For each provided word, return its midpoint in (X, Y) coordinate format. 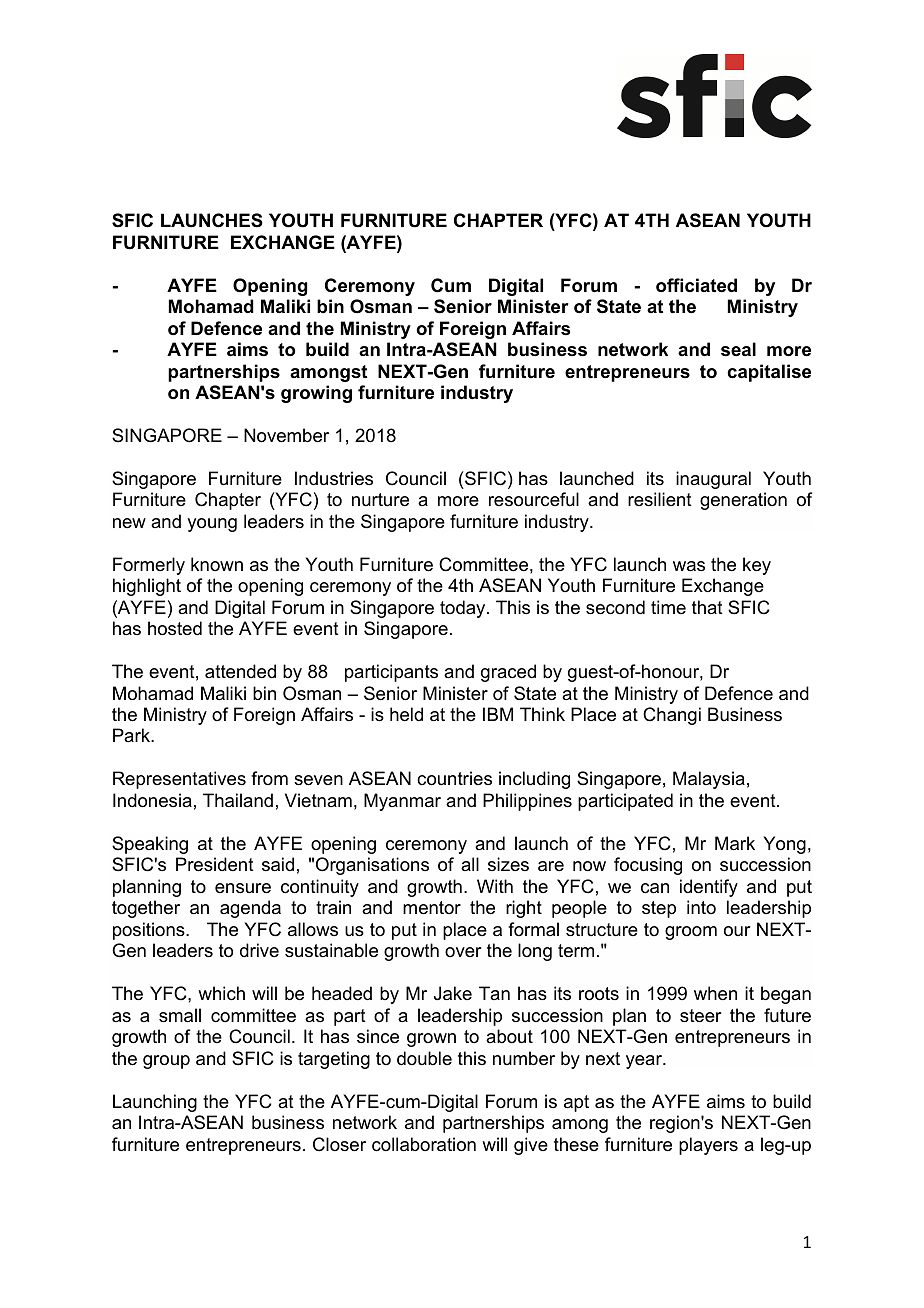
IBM (498, 714)
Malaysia (709, 780)
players (708, 1146)
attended (240, 671)
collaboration (424, 1144)
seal (738, 349)
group (166, 1062)
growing (316, 394)
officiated (696, 285)
